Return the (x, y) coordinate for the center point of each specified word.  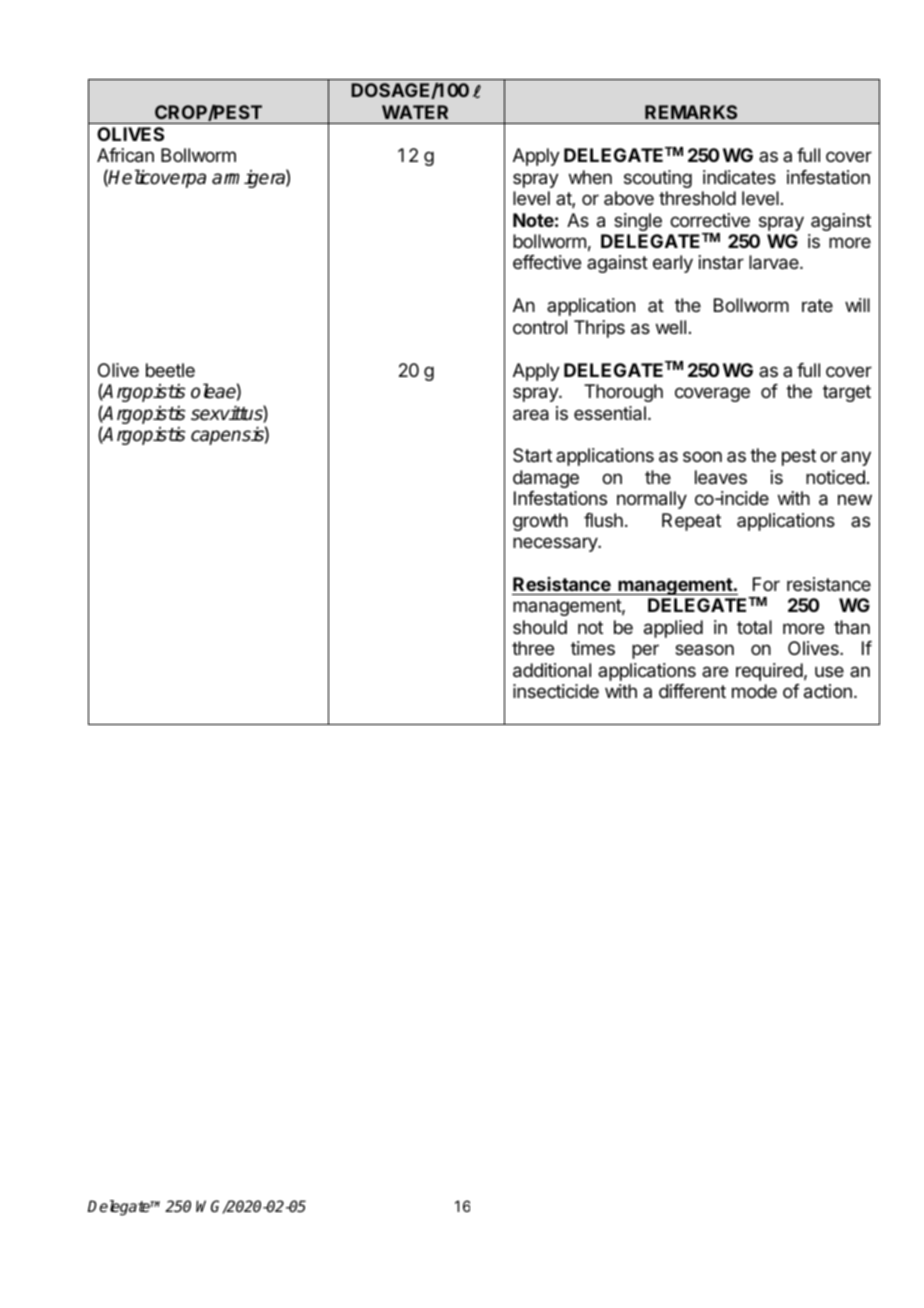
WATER (415, 112)
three (533, 648)
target (847, 393)
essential (610, 413)
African (125, 155)
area (531, 415)
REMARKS (691, 112)
